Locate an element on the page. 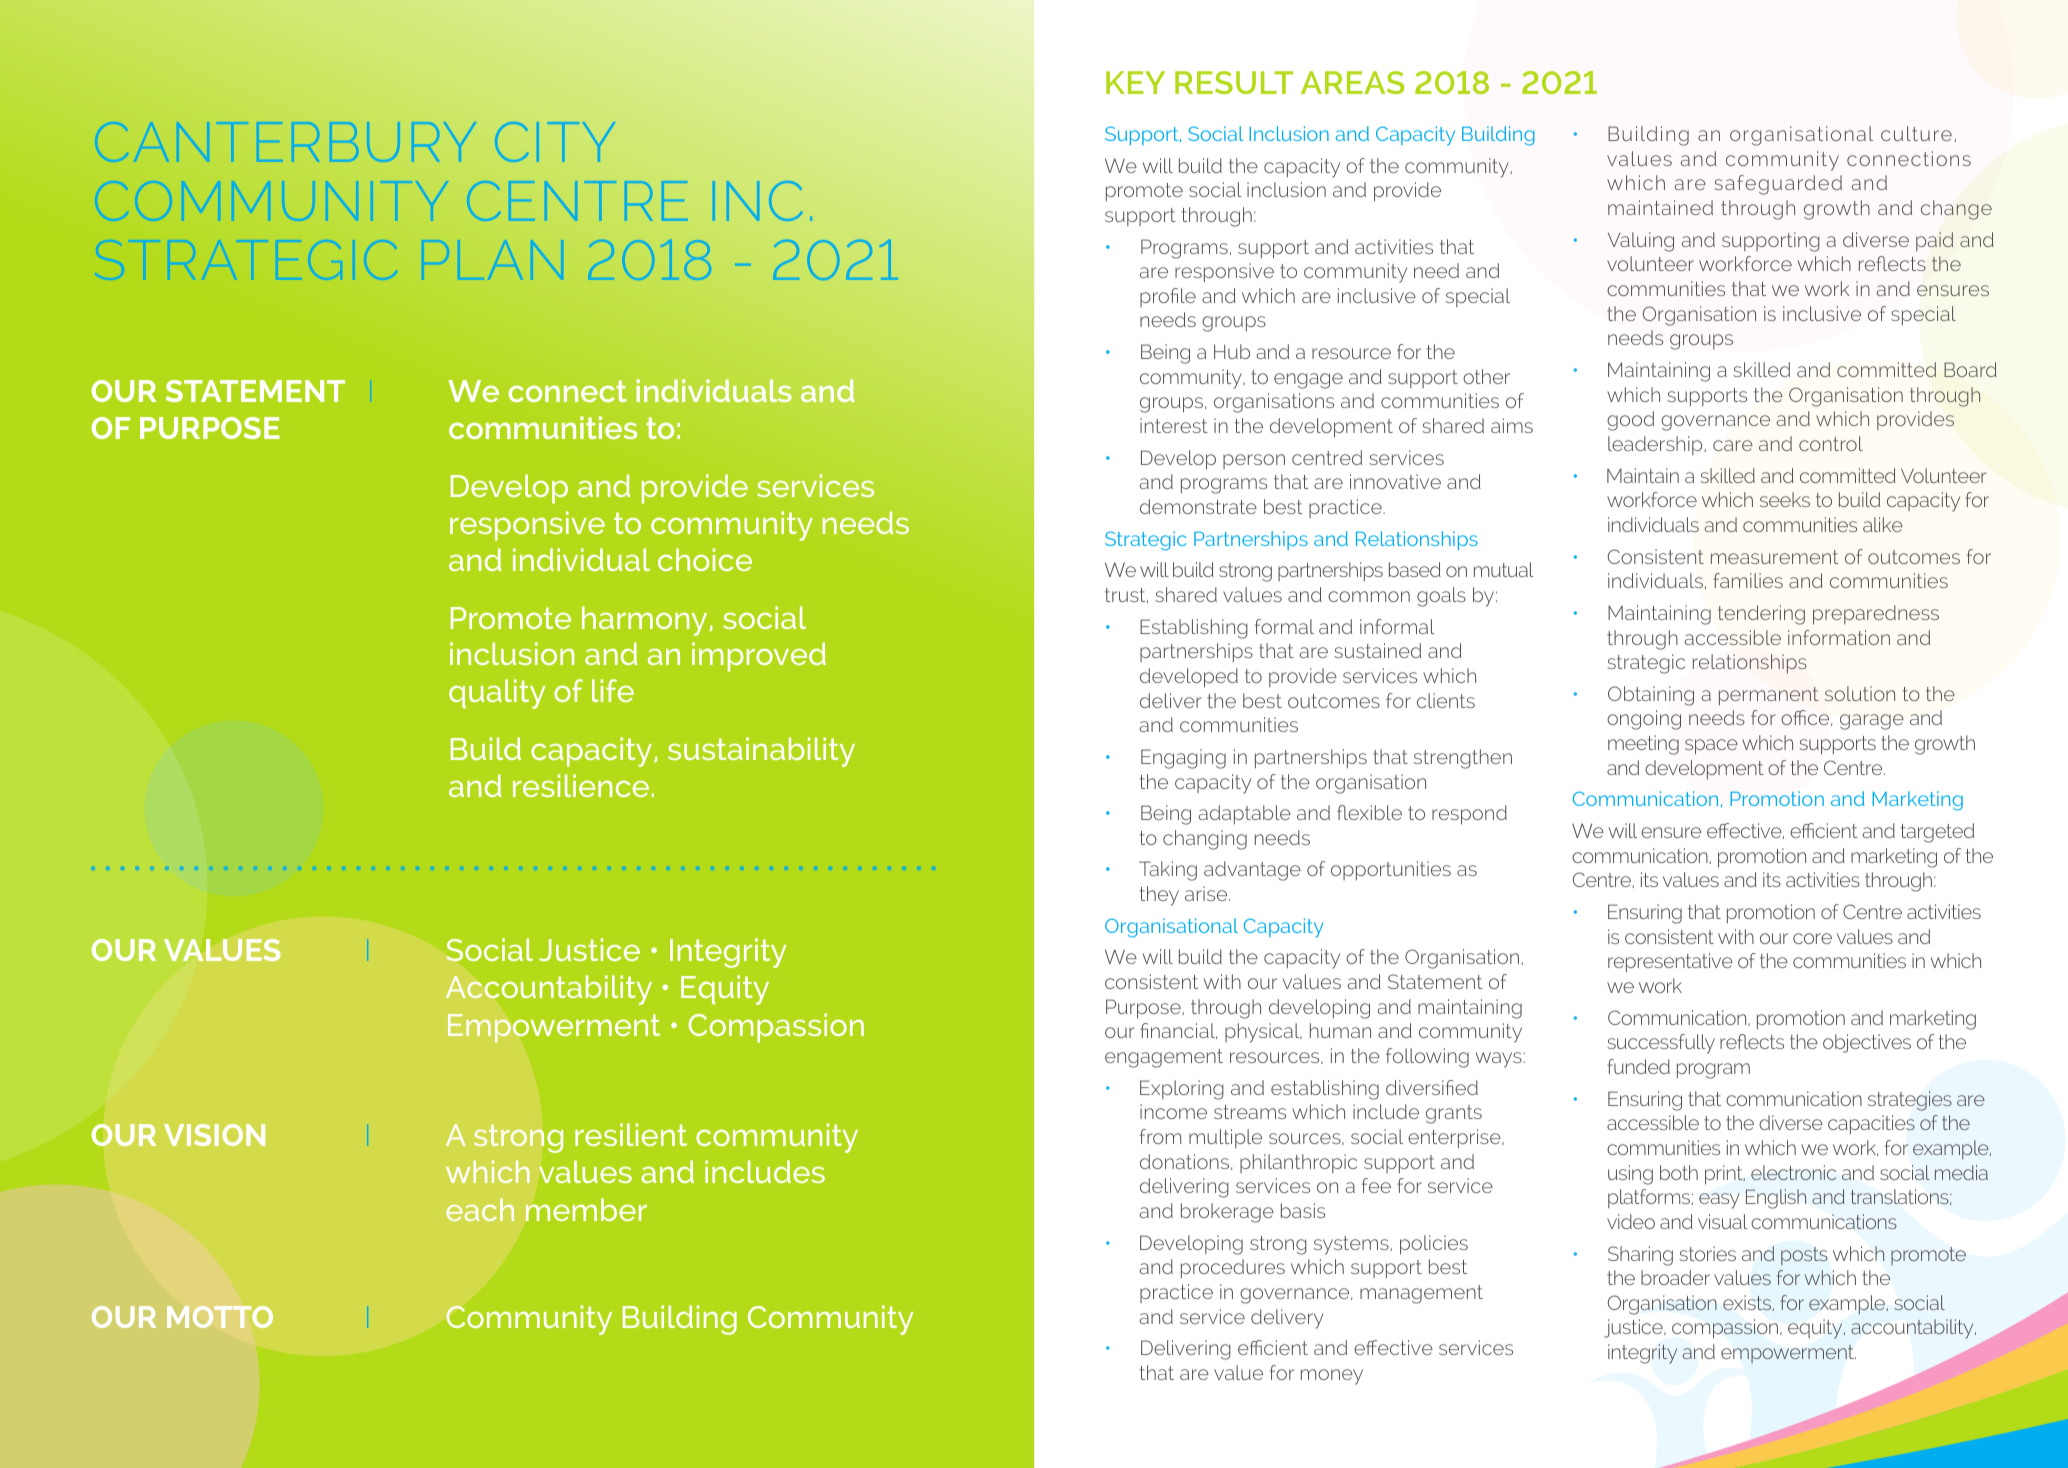  RESULT is located at coordinates (1234, 82).
